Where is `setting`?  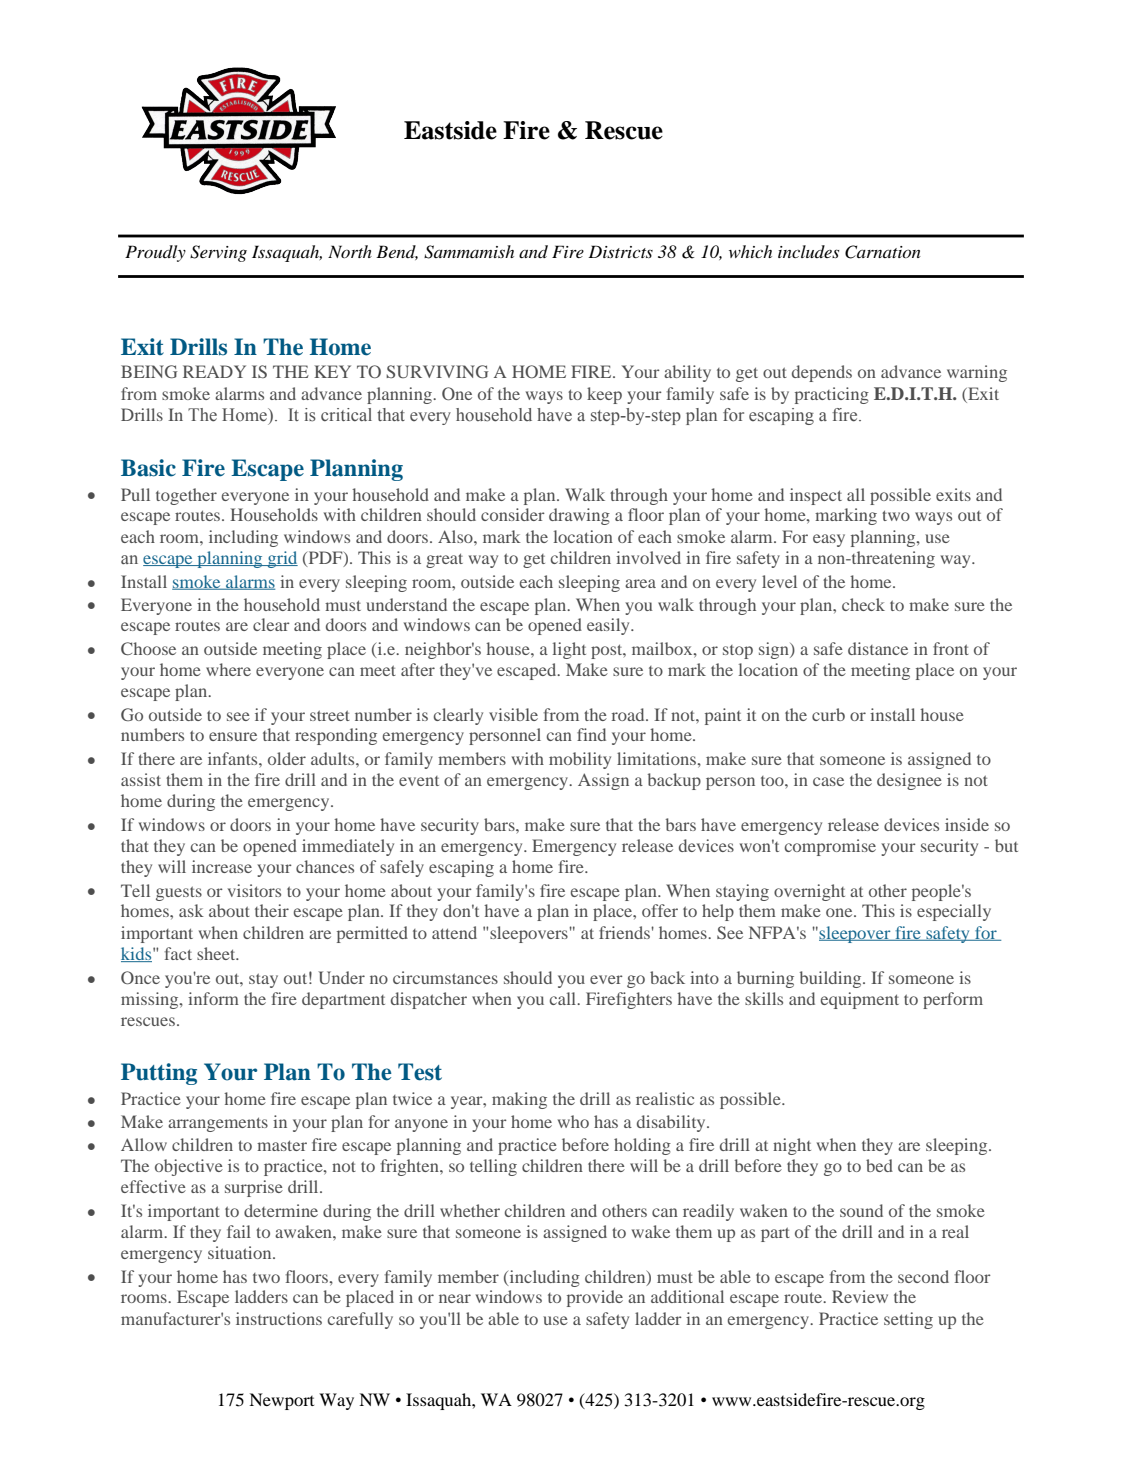
setting is located at coordinates (908, 1320).
